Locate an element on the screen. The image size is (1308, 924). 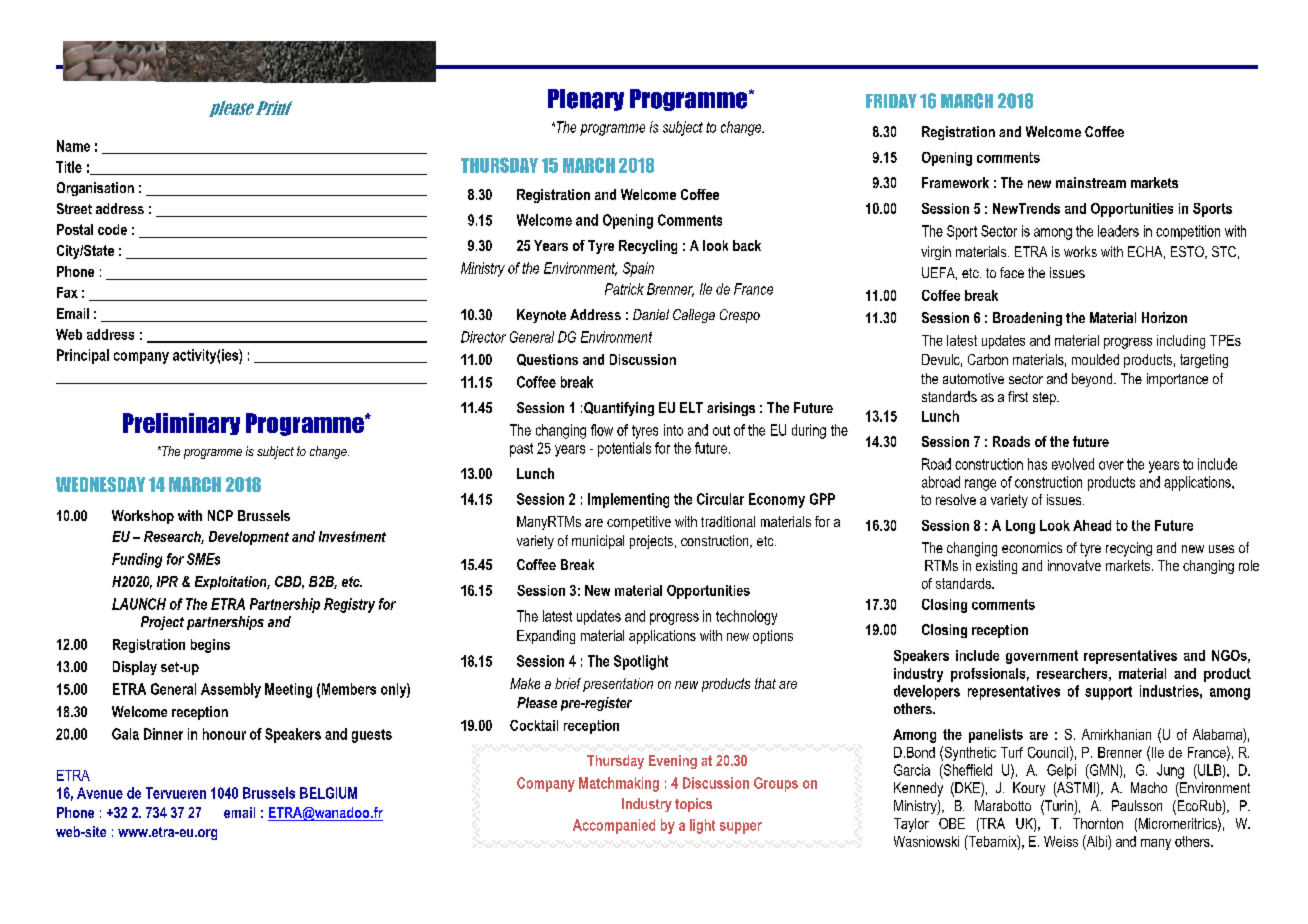
Plenary is located at coordinates (586, 100).
